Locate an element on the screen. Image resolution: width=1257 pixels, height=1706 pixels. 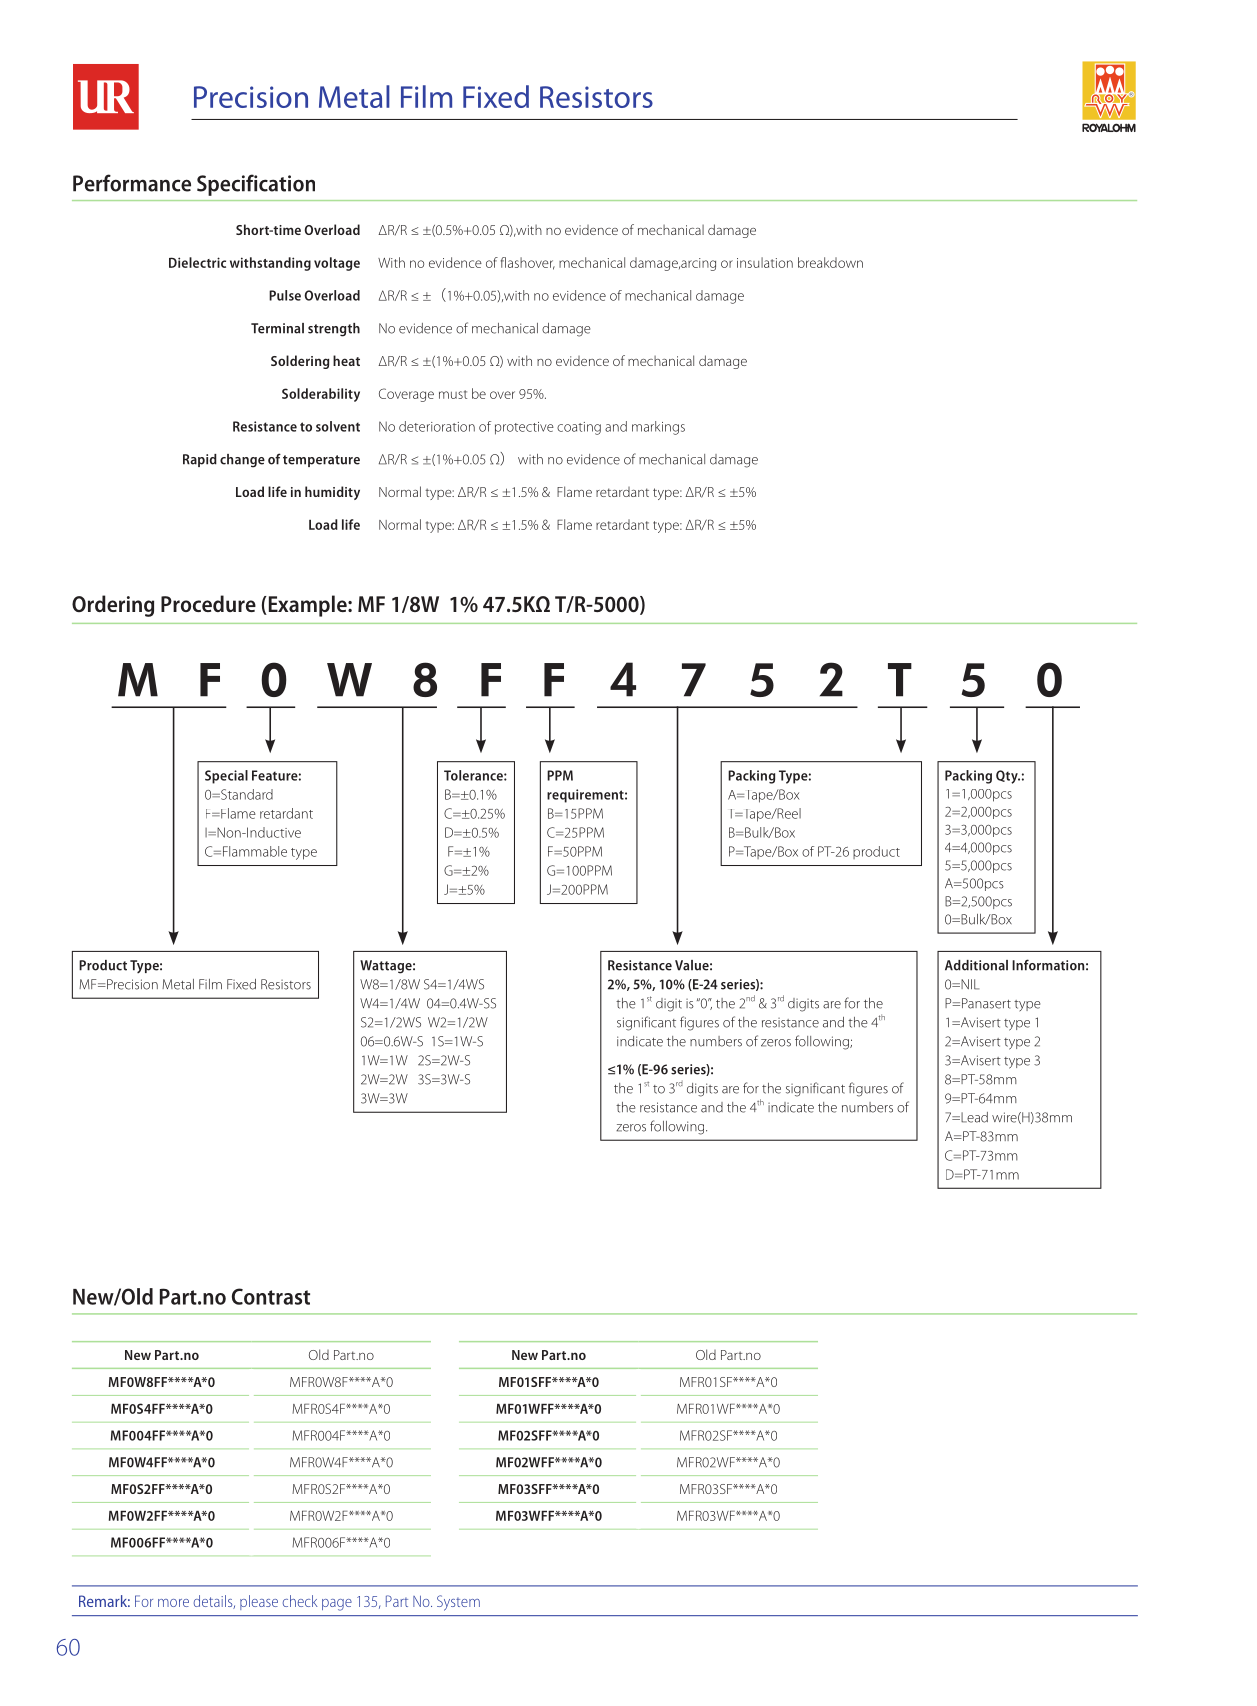
Additional is located at coordinates (976, 965).
